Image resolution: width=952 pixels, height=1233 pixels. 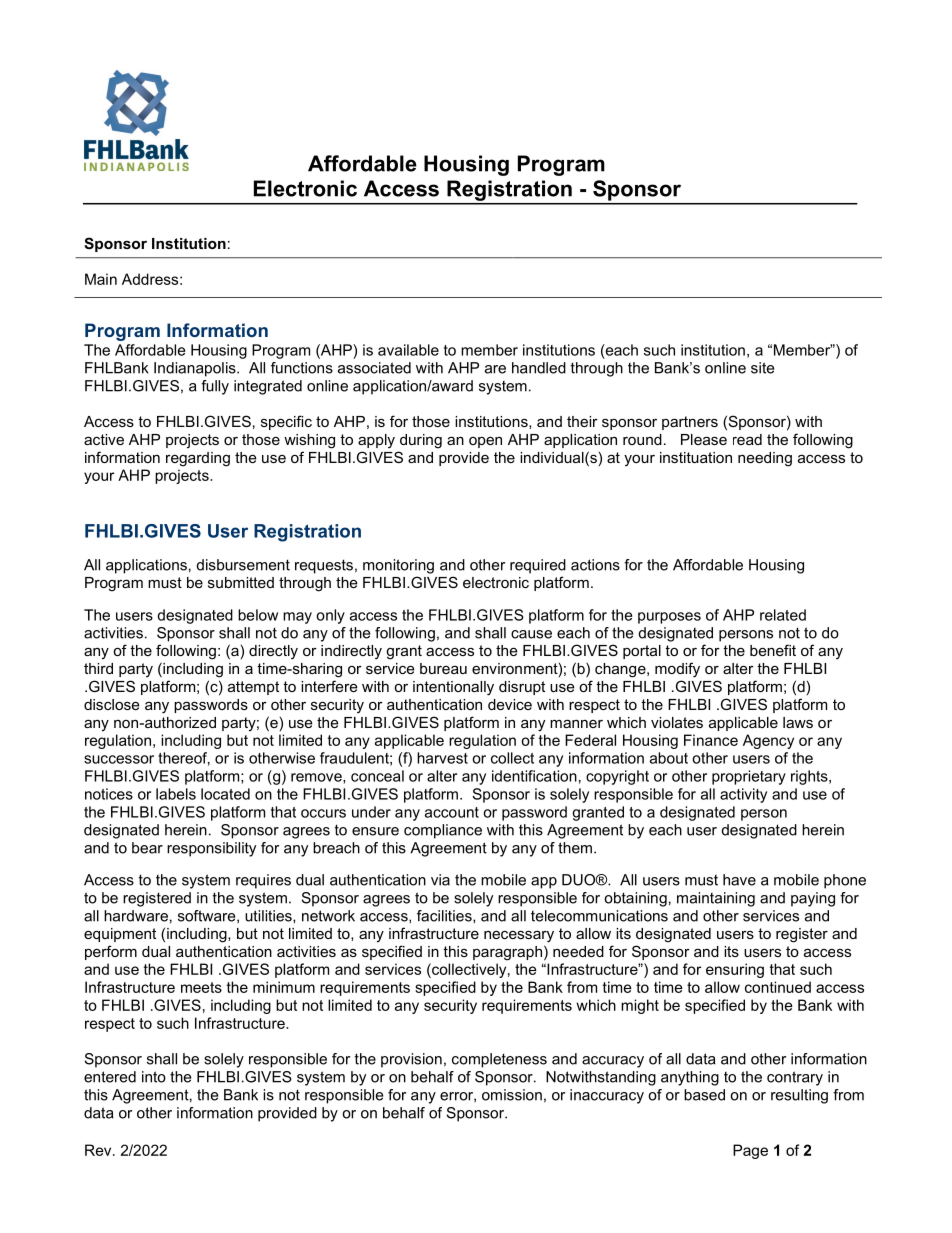 What do you see at coordinates (196, 369) in the screenshot?
I see `Indianapolis` at bounding box center [196, 369].
